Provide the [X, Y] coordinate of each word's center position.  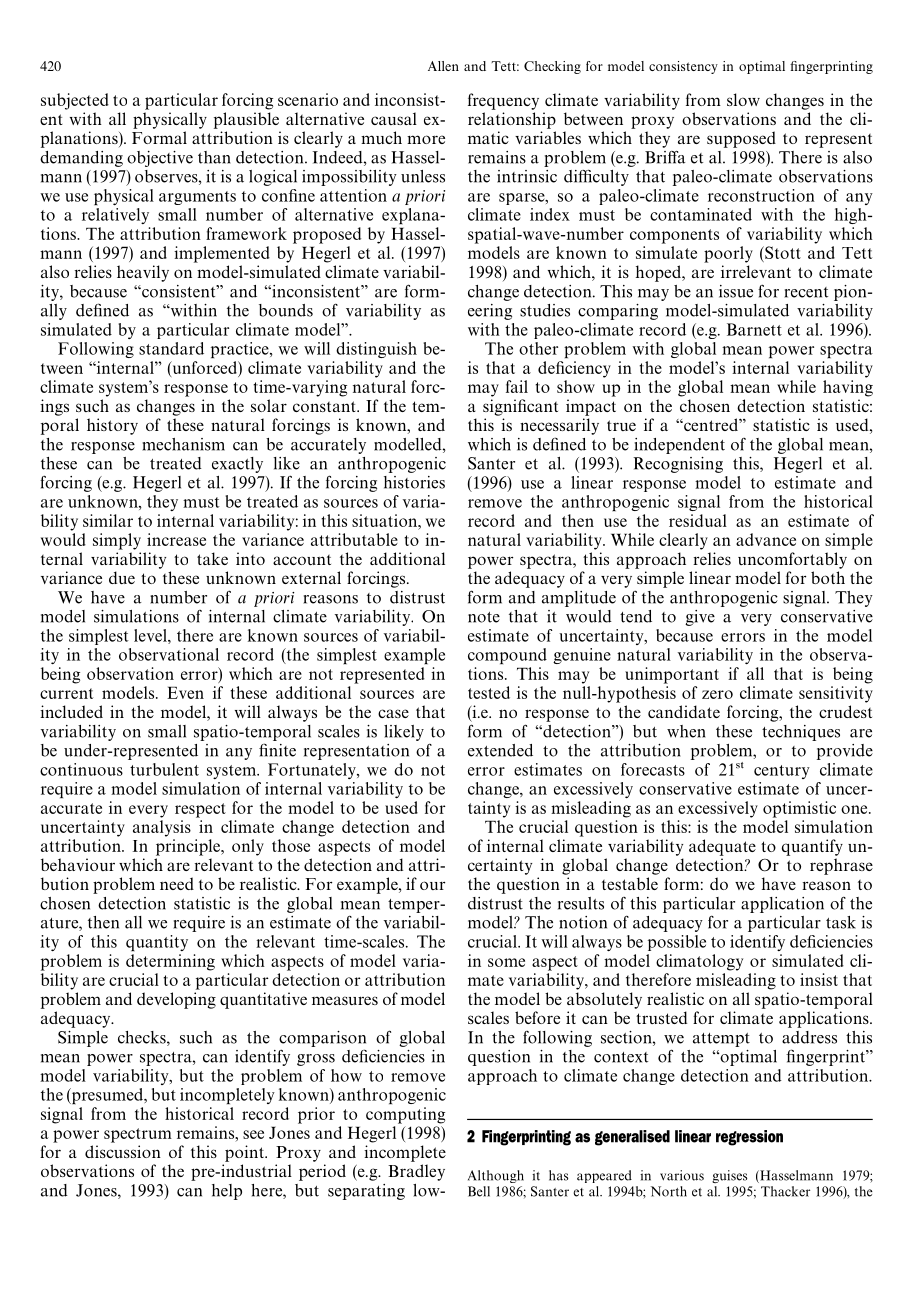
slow [743, 99]
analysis [162, 828]
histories [414, 482]
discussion [123, 1151]
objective [160, 159]
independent [679, 446]
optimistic [799, 809]
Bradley [416, 1172]
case [393, 713]
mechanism [183, 444]
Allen [443, 66]
